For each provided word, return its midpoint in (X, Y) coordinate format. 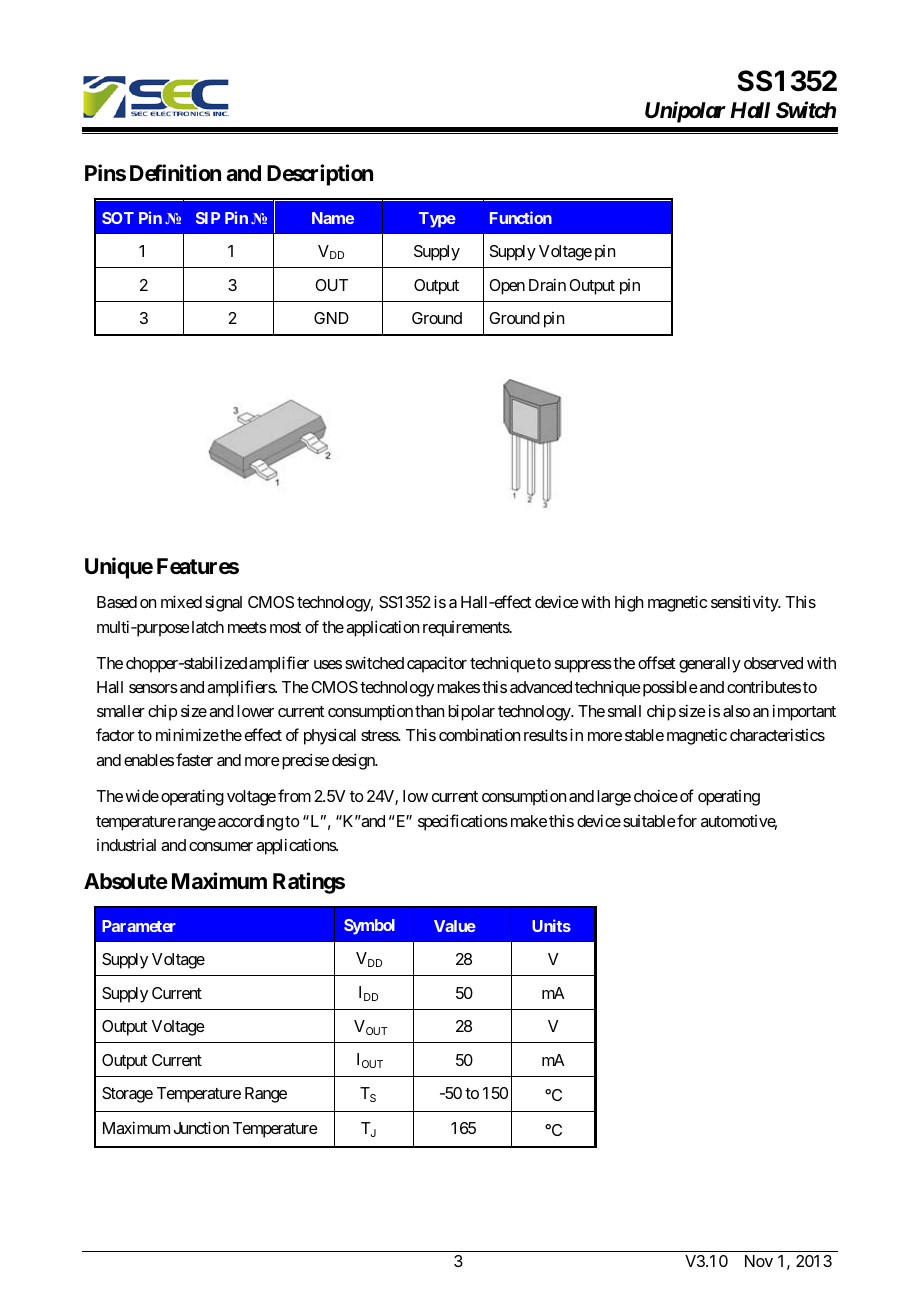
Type (437, 220)
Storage (127, 1095)
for (686, 820)
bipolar (471, 712)
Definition (175, 173)
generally (710, 665)
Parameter (139, 926)
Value (455, 926)
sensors (153, 688)
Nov (759, 1261)
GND (331, 318)
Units (551, 925)
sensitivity (745, 603)
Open (507, 287)
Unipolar (685, 112)
